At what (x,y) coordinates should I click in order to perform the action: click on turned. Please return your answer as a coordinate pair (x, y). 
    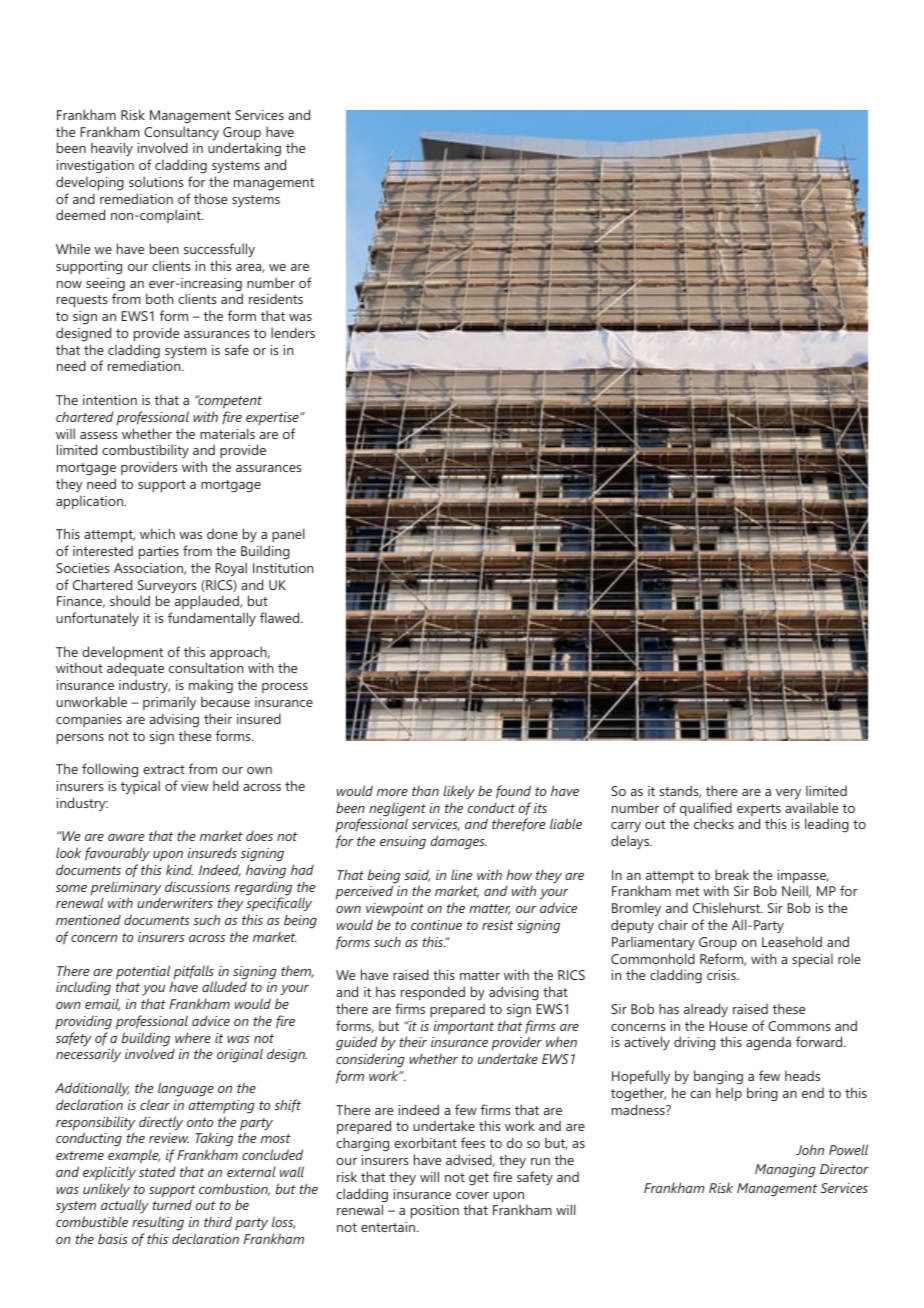
    Looking at the image, I should click on (172, 1204).
